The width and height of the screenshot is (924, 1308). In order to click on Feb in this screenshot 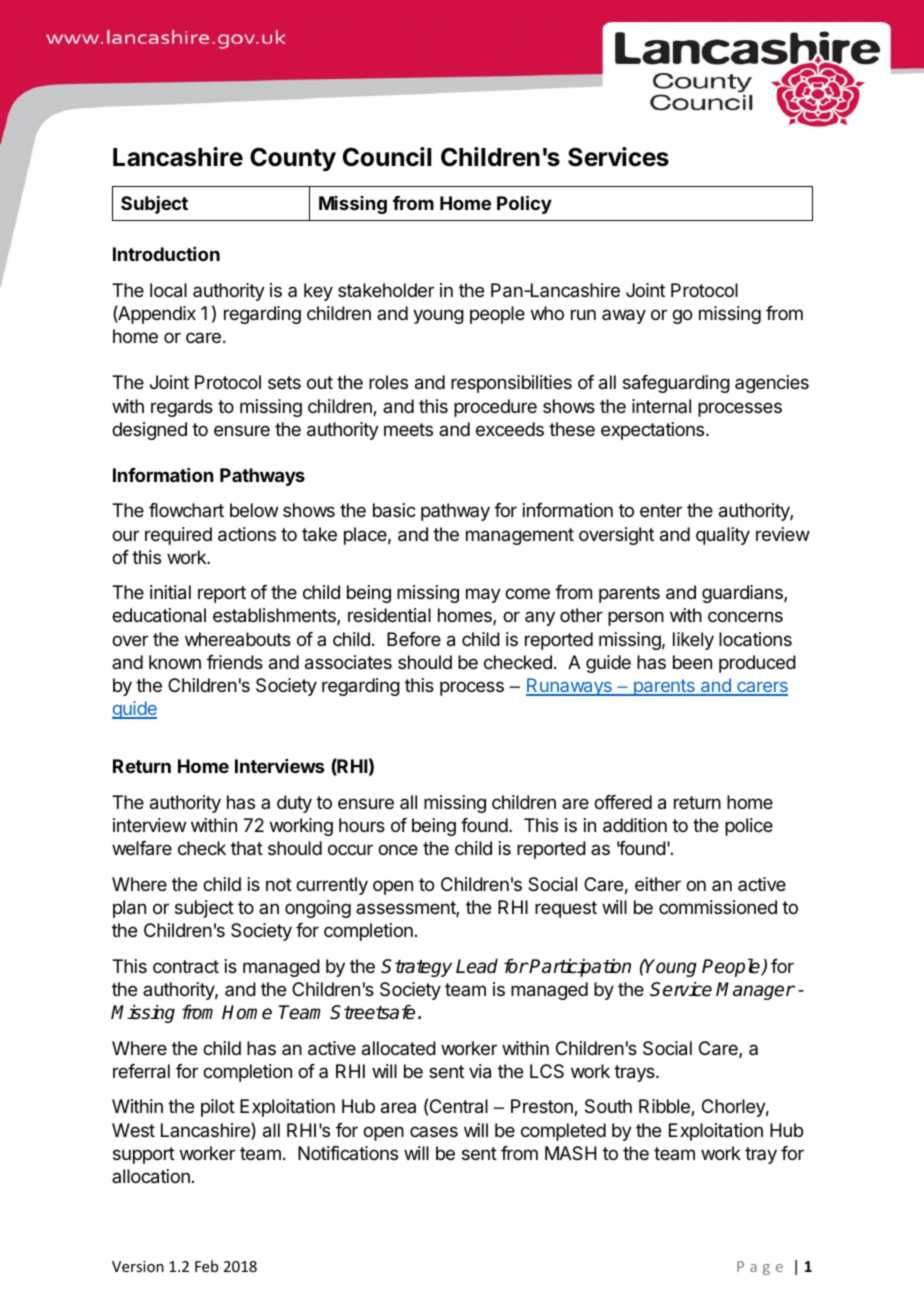, I will do `click(206, 1266)`.
